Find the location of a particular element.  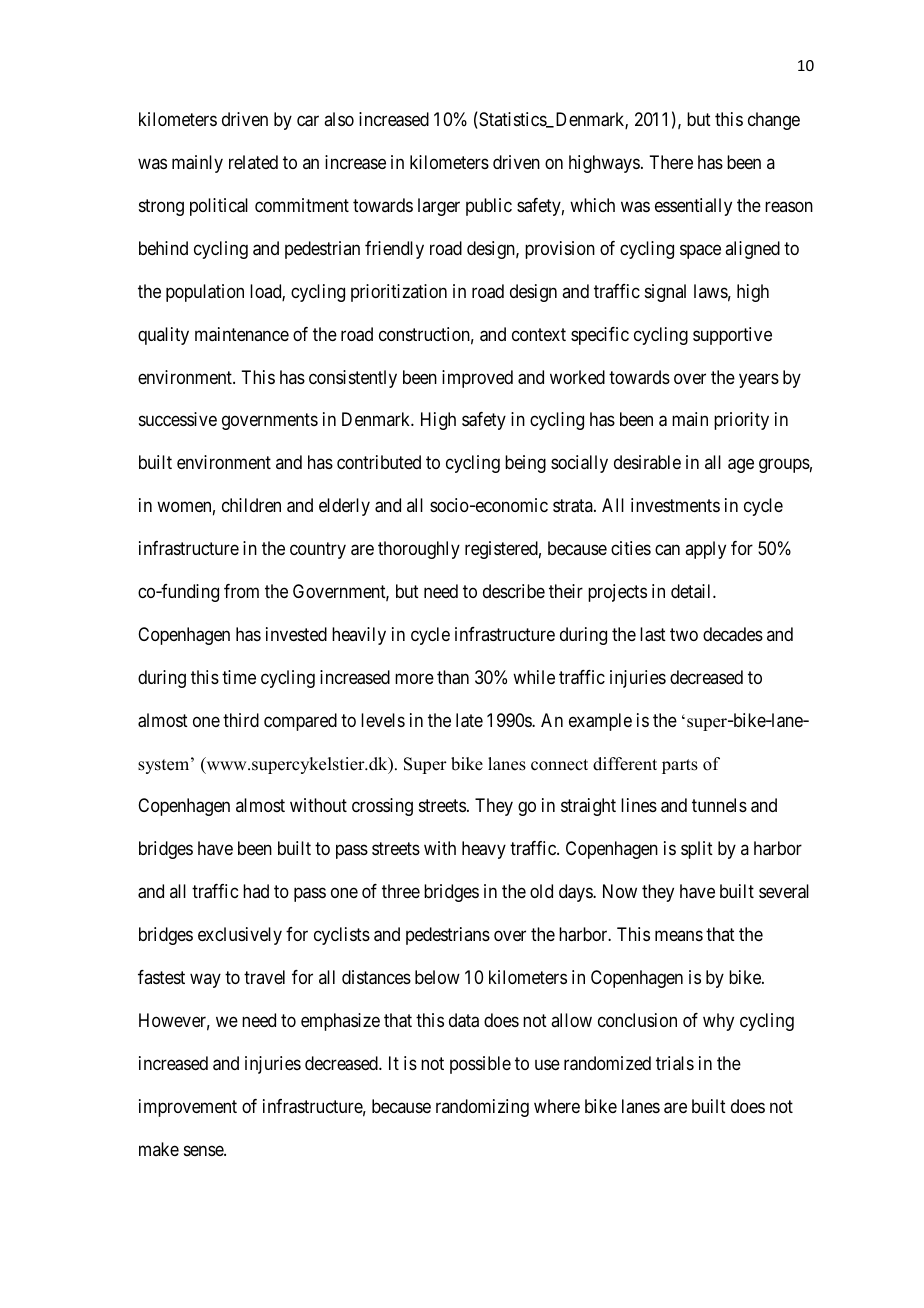

improved is located at coordinates (477, 379).
